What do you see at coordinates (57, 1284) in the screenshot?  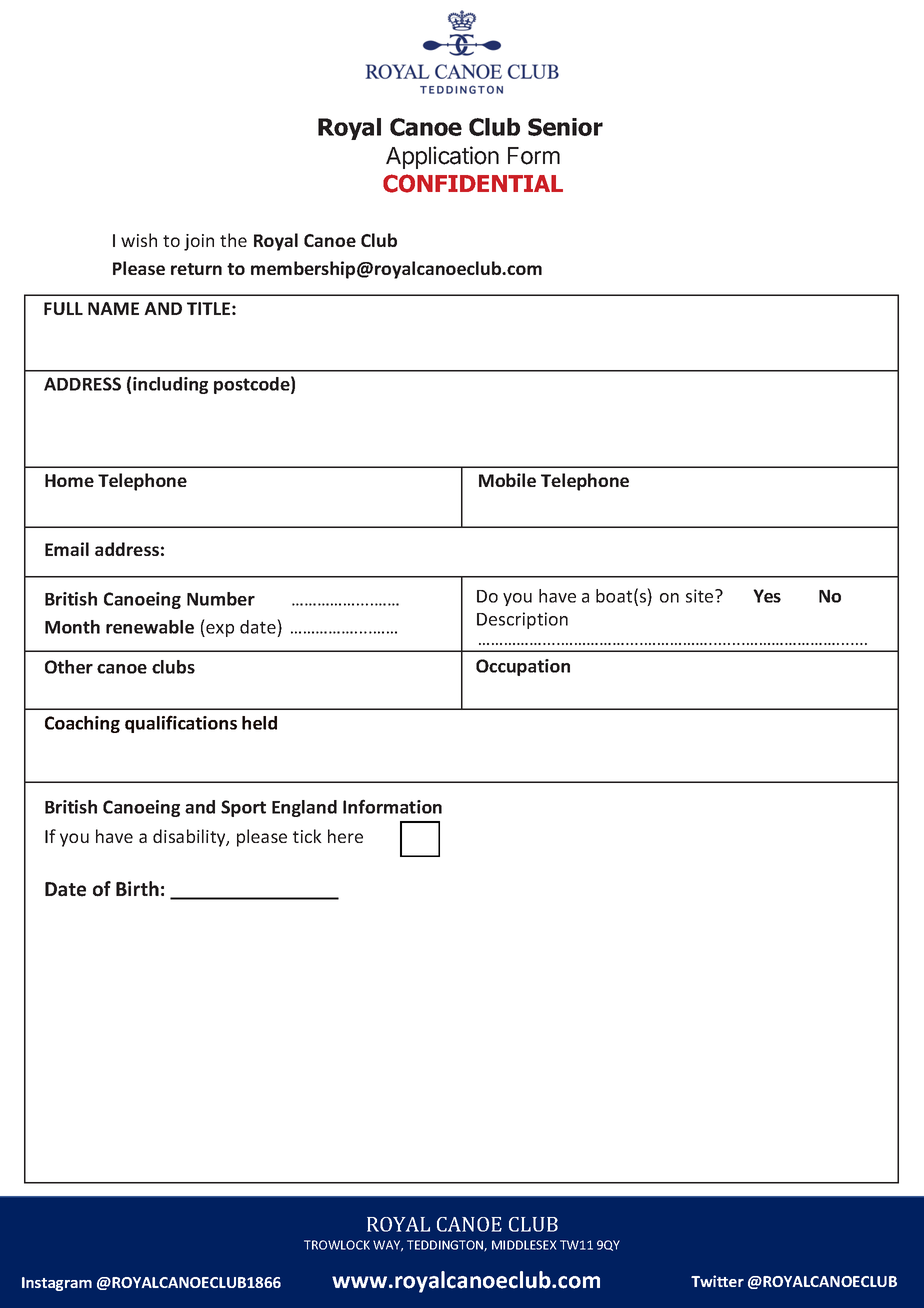 I see `Instagram` at bounding box center [57, 1284].
